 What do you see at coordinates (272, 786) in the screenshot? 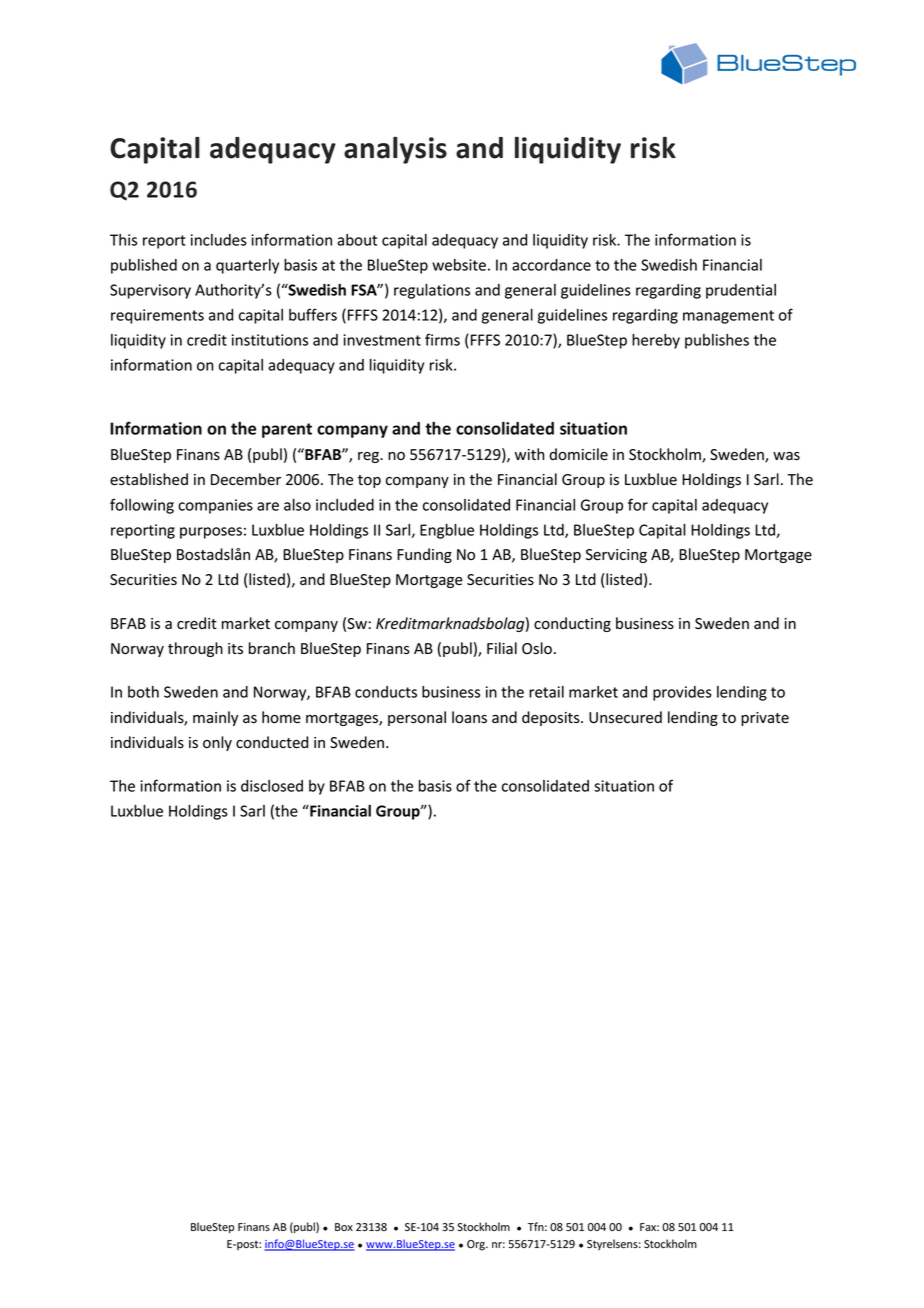
I see `disclosed` at bounding box center [272, 786].
